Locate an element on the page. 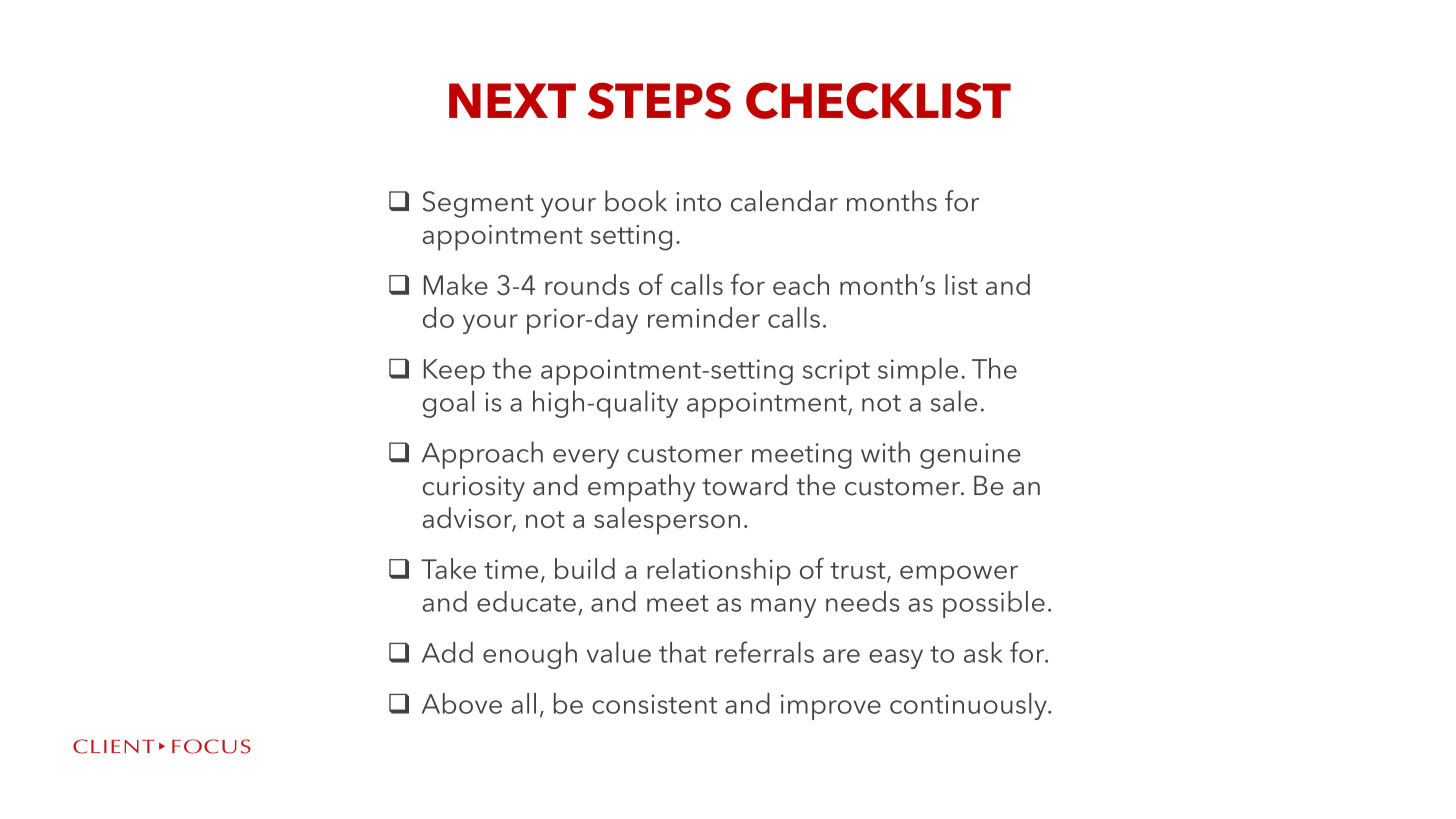 This image has width=1456, height=819. simple is located at coordinates (918, 371).
